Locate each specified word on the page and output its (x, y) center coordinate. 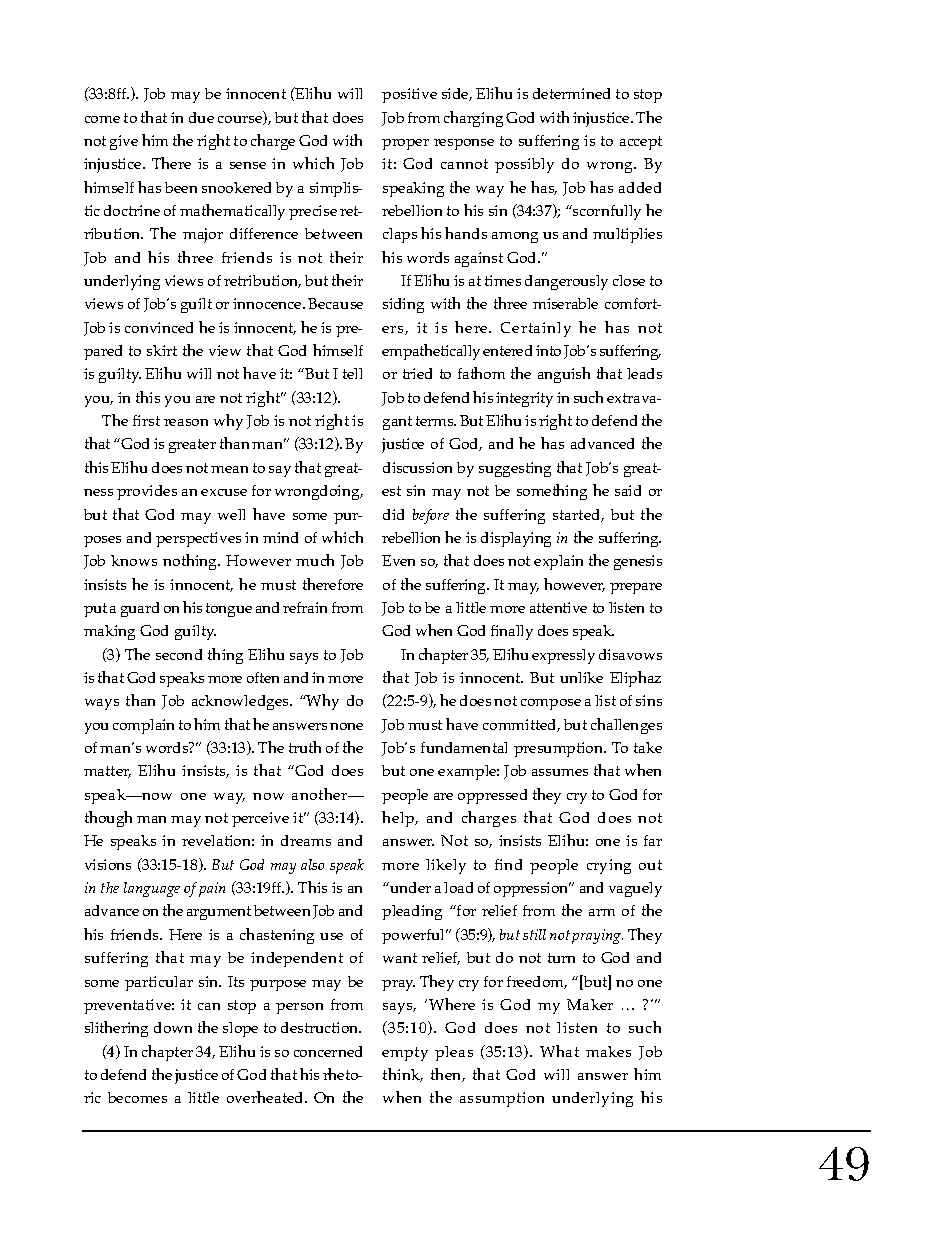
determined (571, 93)
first (146, 420)
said (628, 490)
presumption (560, 749)
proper (405, 144)
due (201, 117)
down (173, 1027)
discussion (417, 467)
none (346, 726)
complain (143, 726)
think (403, 1075)
